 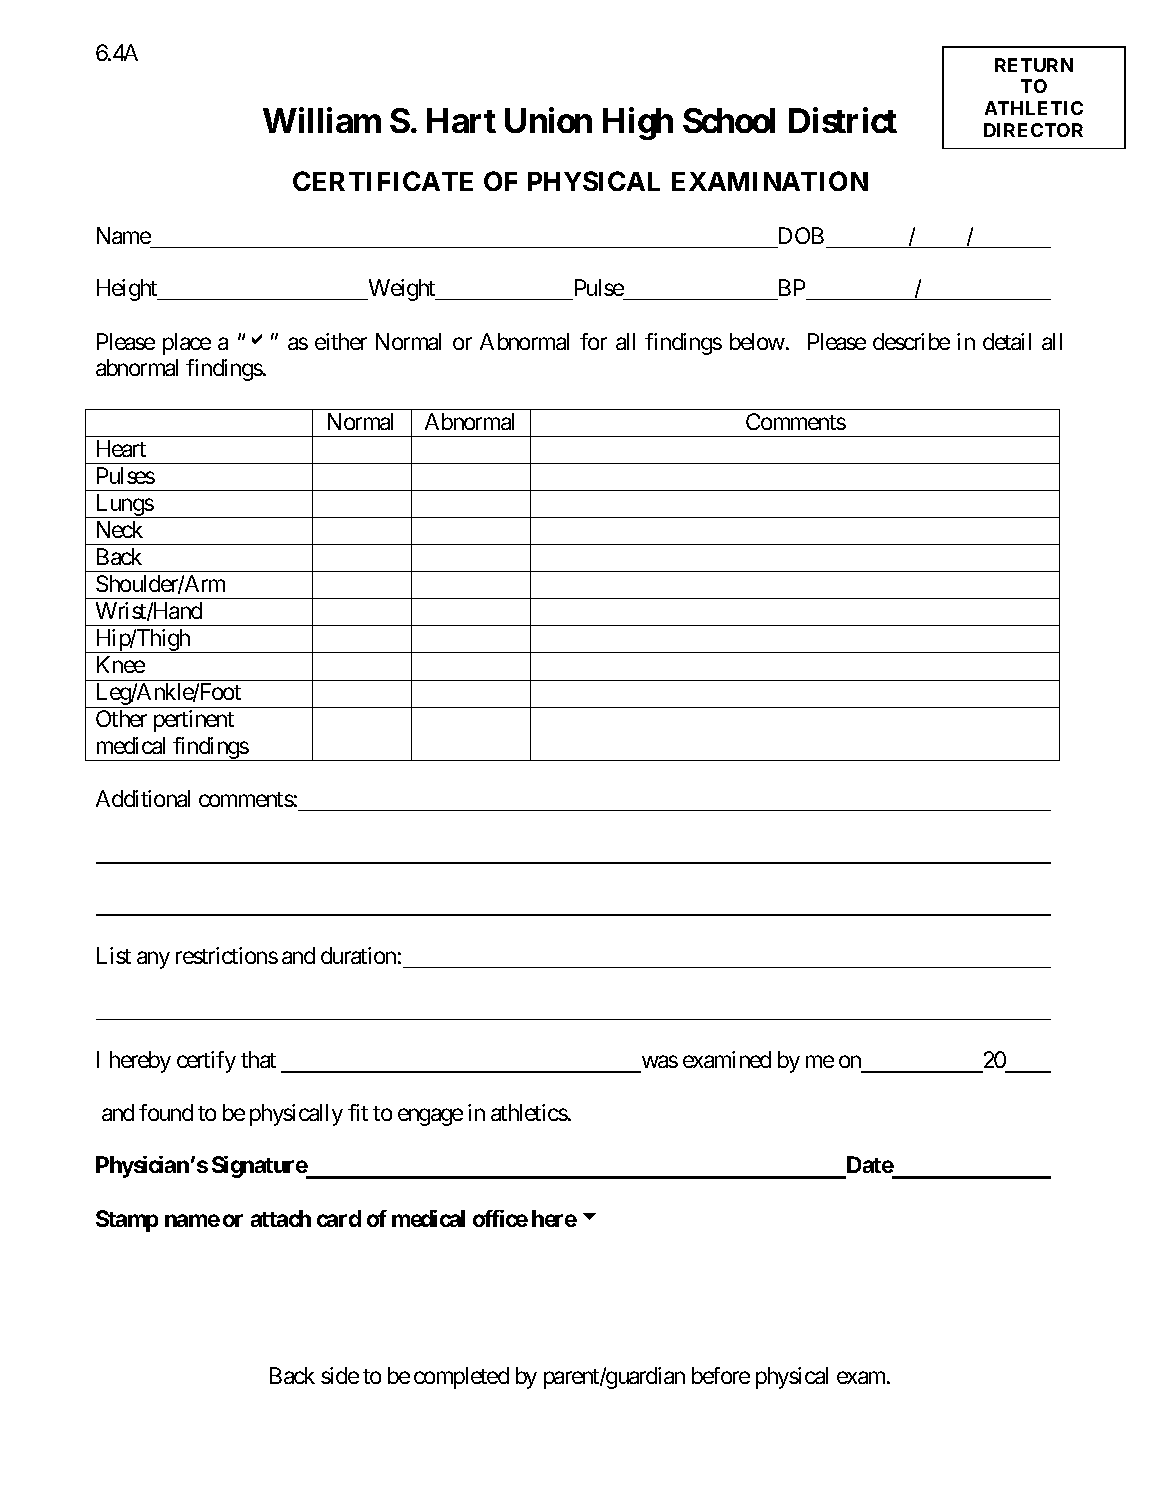 What do you see at coordinates (120, 529) in the image?
I see `Neck` at bounding box center [120, 529].
